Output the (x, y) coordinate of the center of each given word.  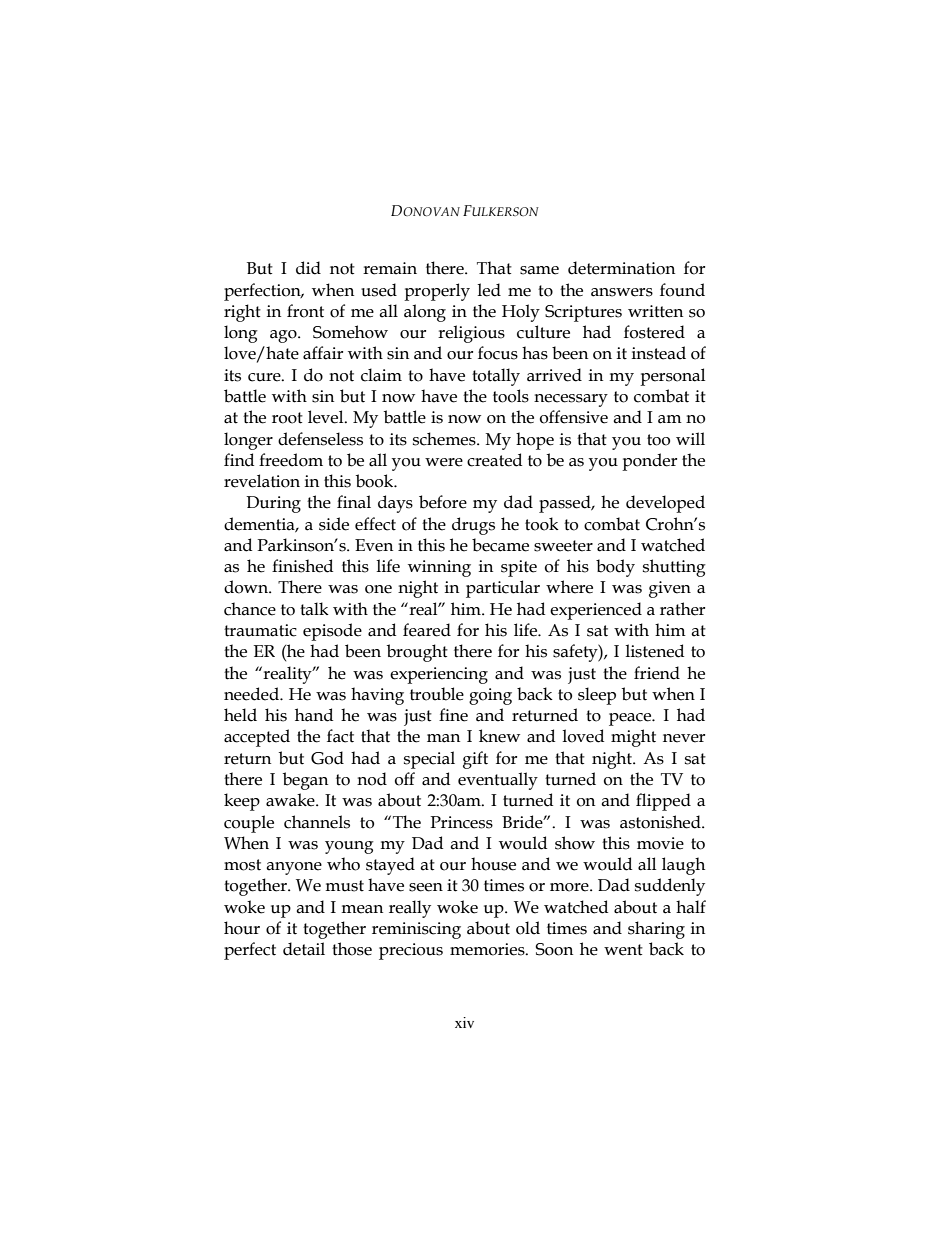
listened (654, 651)
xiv (464, 1022)
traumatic (260, 630)
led (489, 290)
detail (304, 949)
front (305, 311)
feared (427, 630)
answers (622, 292)
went (623, 950)
